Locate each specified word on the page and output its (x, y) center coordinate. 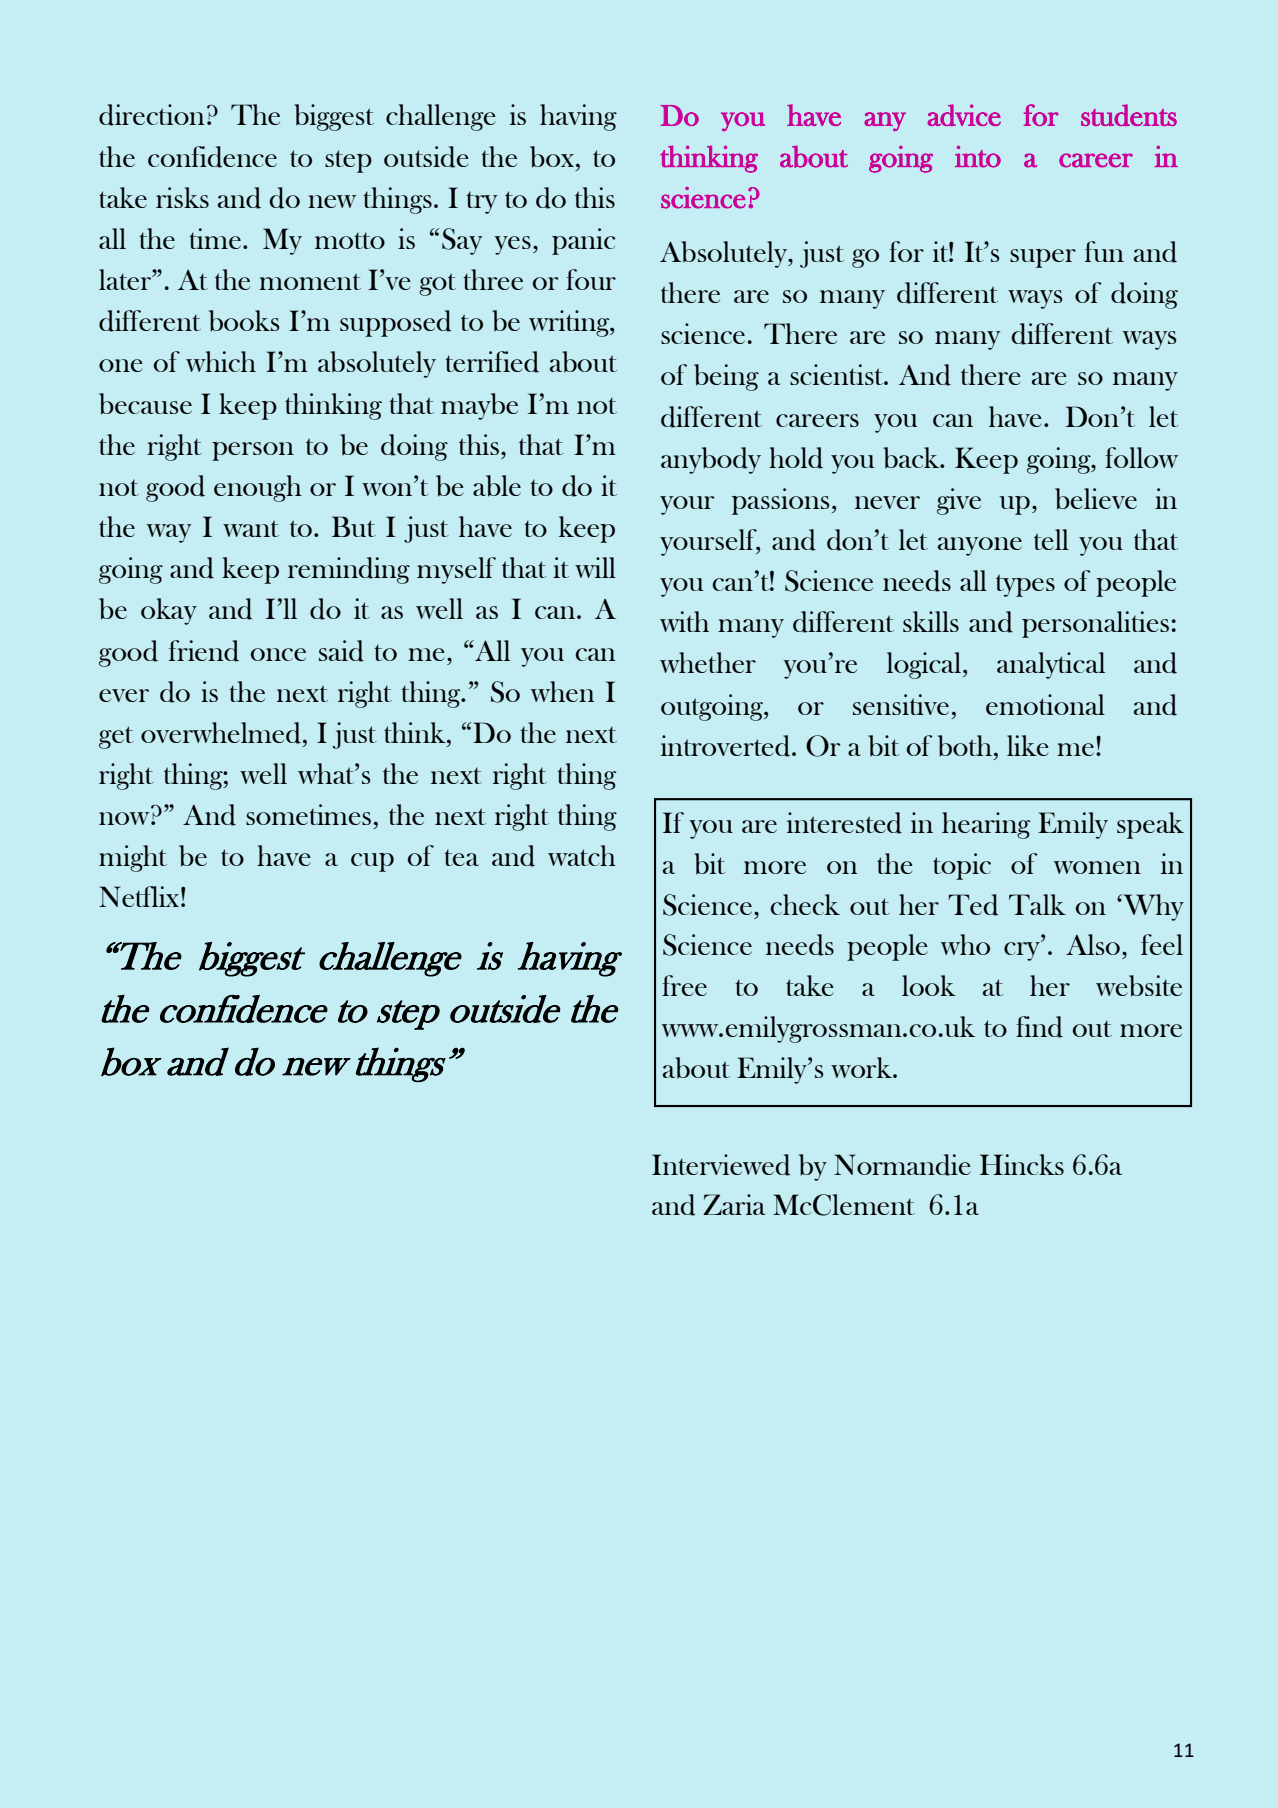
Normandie (902, 1165)
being (726, 377)
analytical (1051, 665)
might (133, 858)
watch (582, 855)
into (978, 157)
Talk (1037, 904)
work (862, 1067)
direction (152, 115)
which (221, 361)
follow (1141, 457)
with (684, 621)
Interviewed (721, 1165)
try (482, 202)
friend (204, 651)
